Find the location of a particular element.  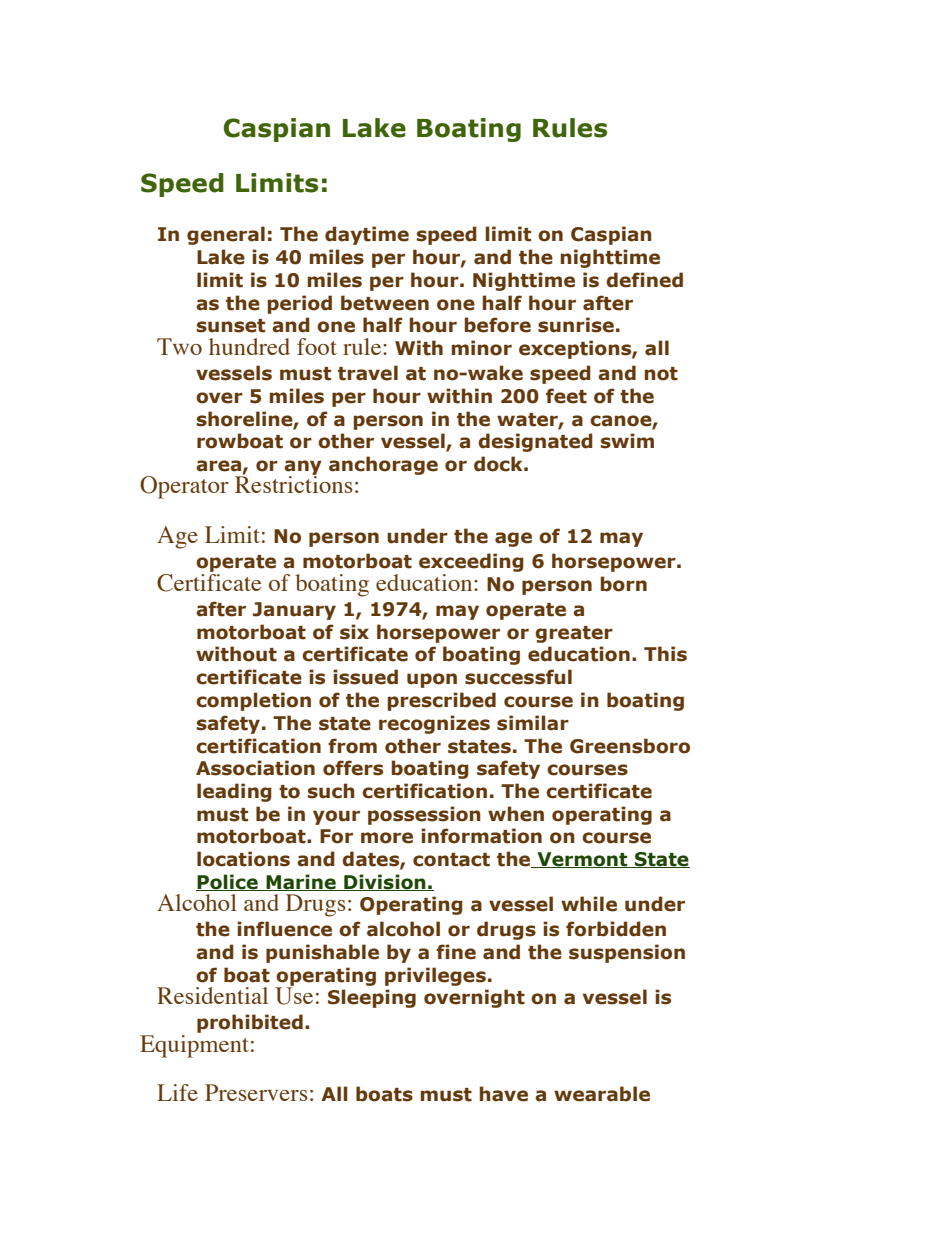

have is located at coordinates (504, 1094).
